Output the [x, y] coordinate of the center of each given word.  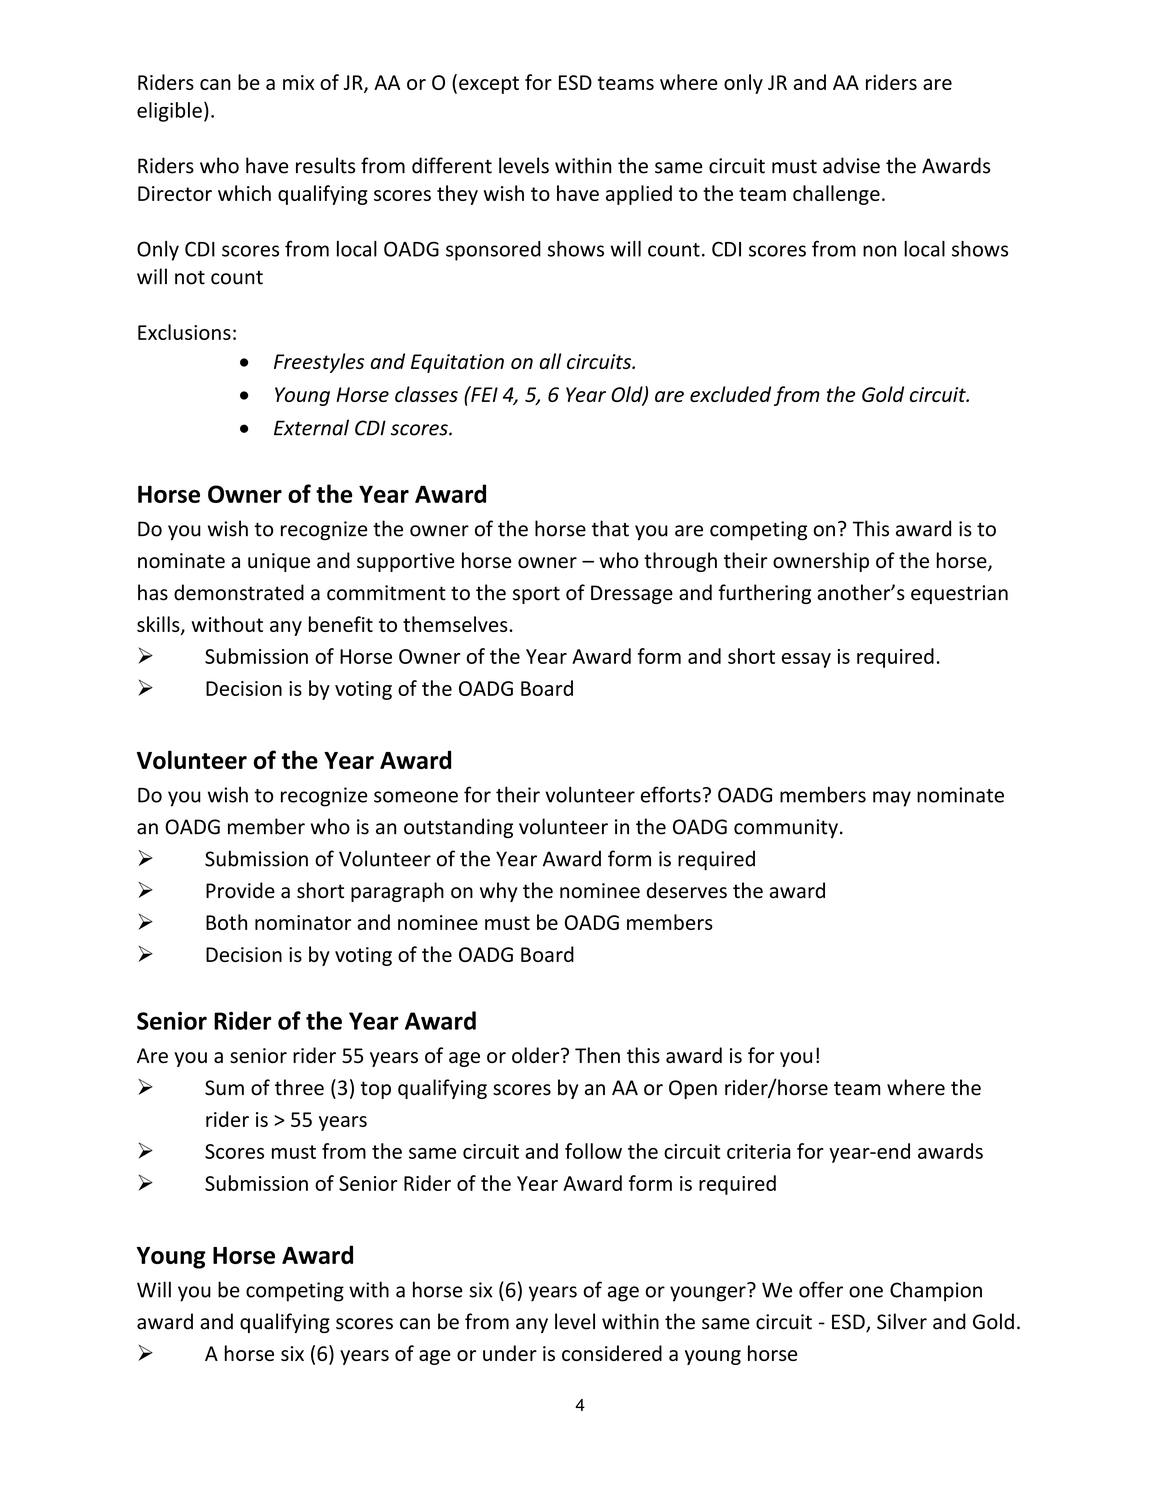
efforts [671, 794]
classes [426, 394]
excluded [730, 394]
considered [612, 1353]
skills [159, 625]
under [510, 1353]
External [311, 427]
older [537, 1055]
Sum [224, 1088]
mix [298, 82]
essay [806, 660]
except [489, 85]
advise [851, 165]
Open [693, 1089]
